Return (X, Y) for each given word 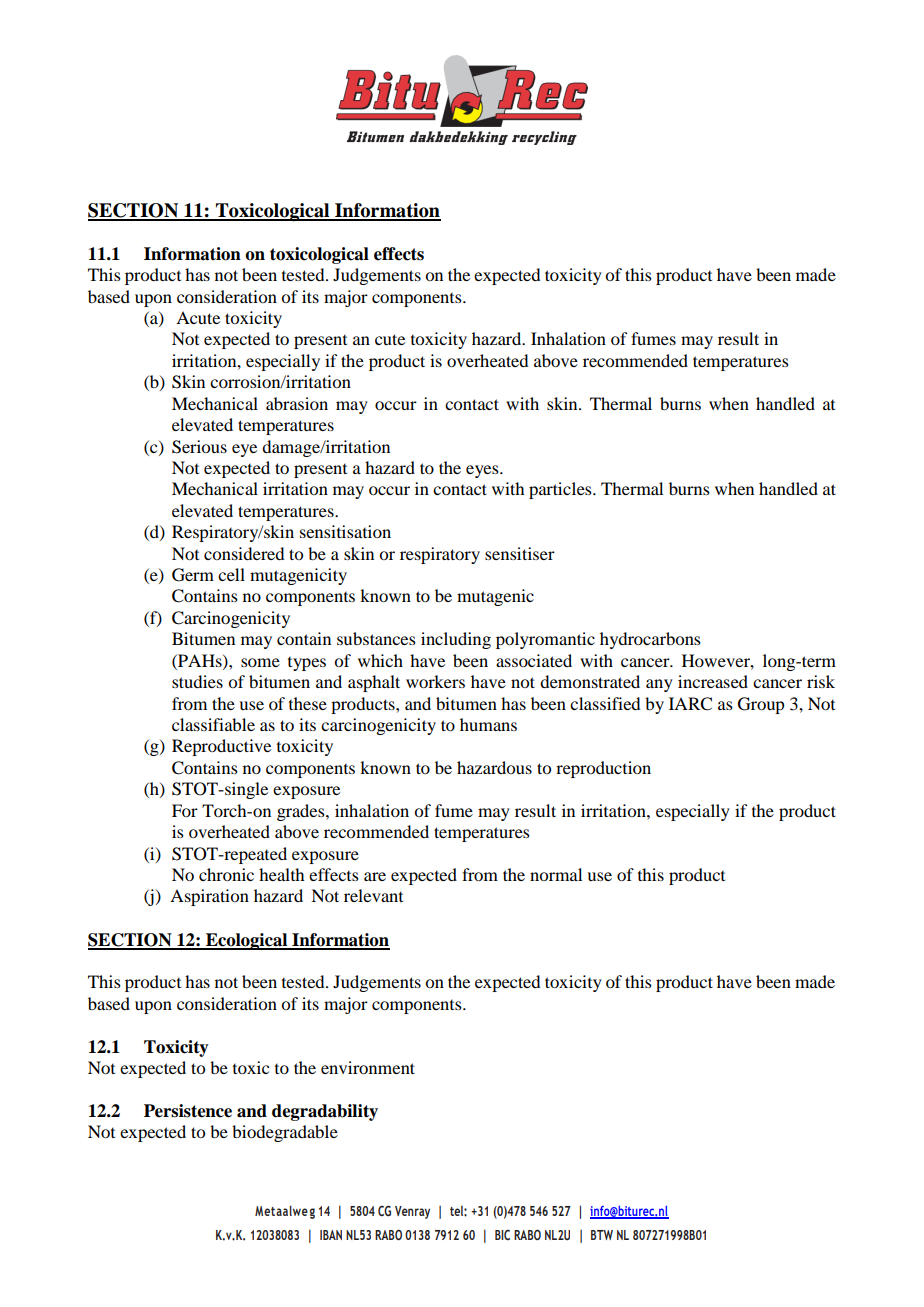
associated (534, 660)
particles (561, 490)
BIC (502, 1234)
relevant (373, 895)
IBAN (331, 1235)
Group (761, 705)
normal (556, 874)
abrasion (297, 403)
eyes (483, 471)
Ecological (247, 941)
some (260, 662)
